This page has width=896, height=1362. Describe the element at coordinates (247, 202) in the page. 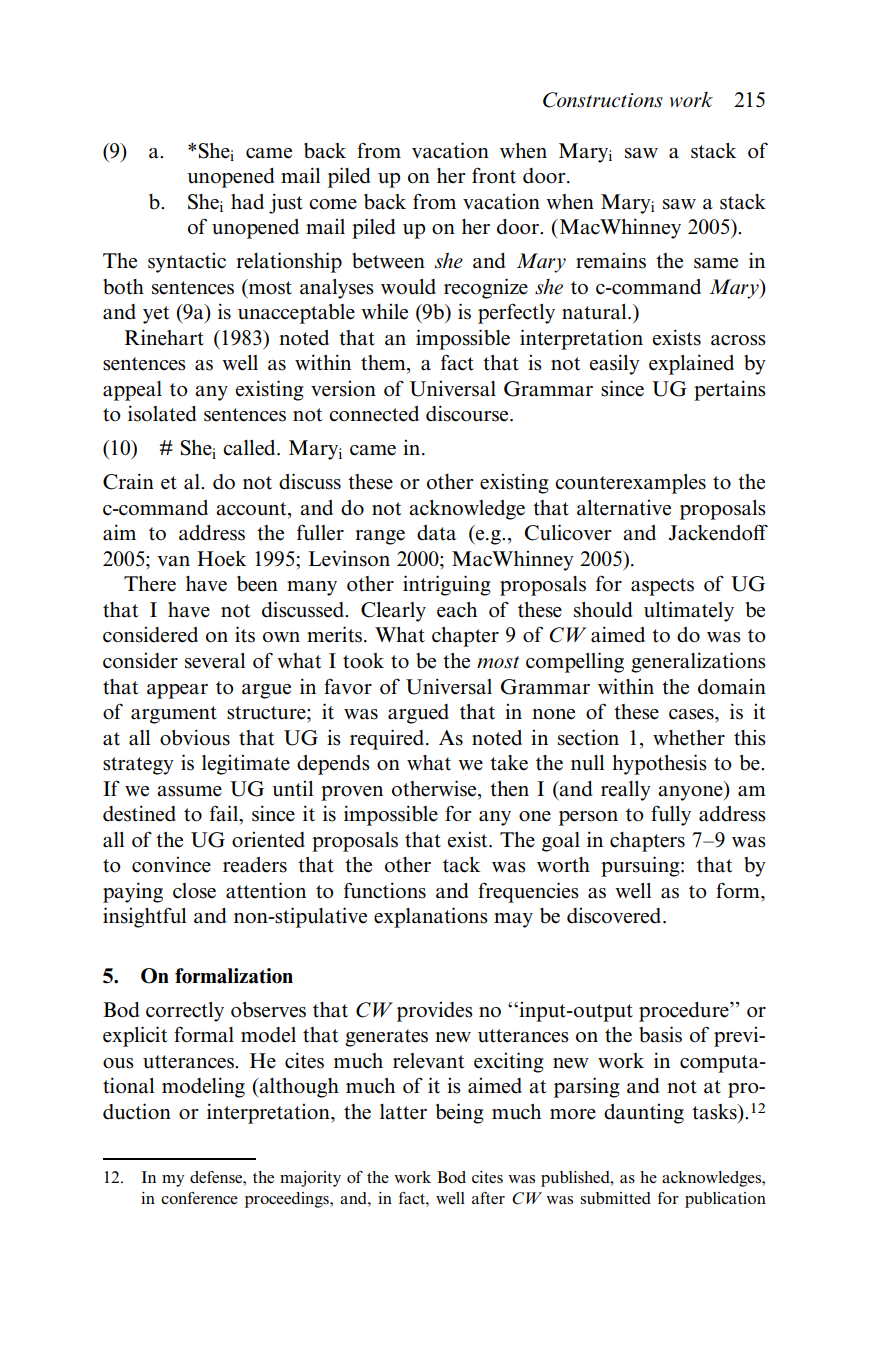

I see `had` at that location.
